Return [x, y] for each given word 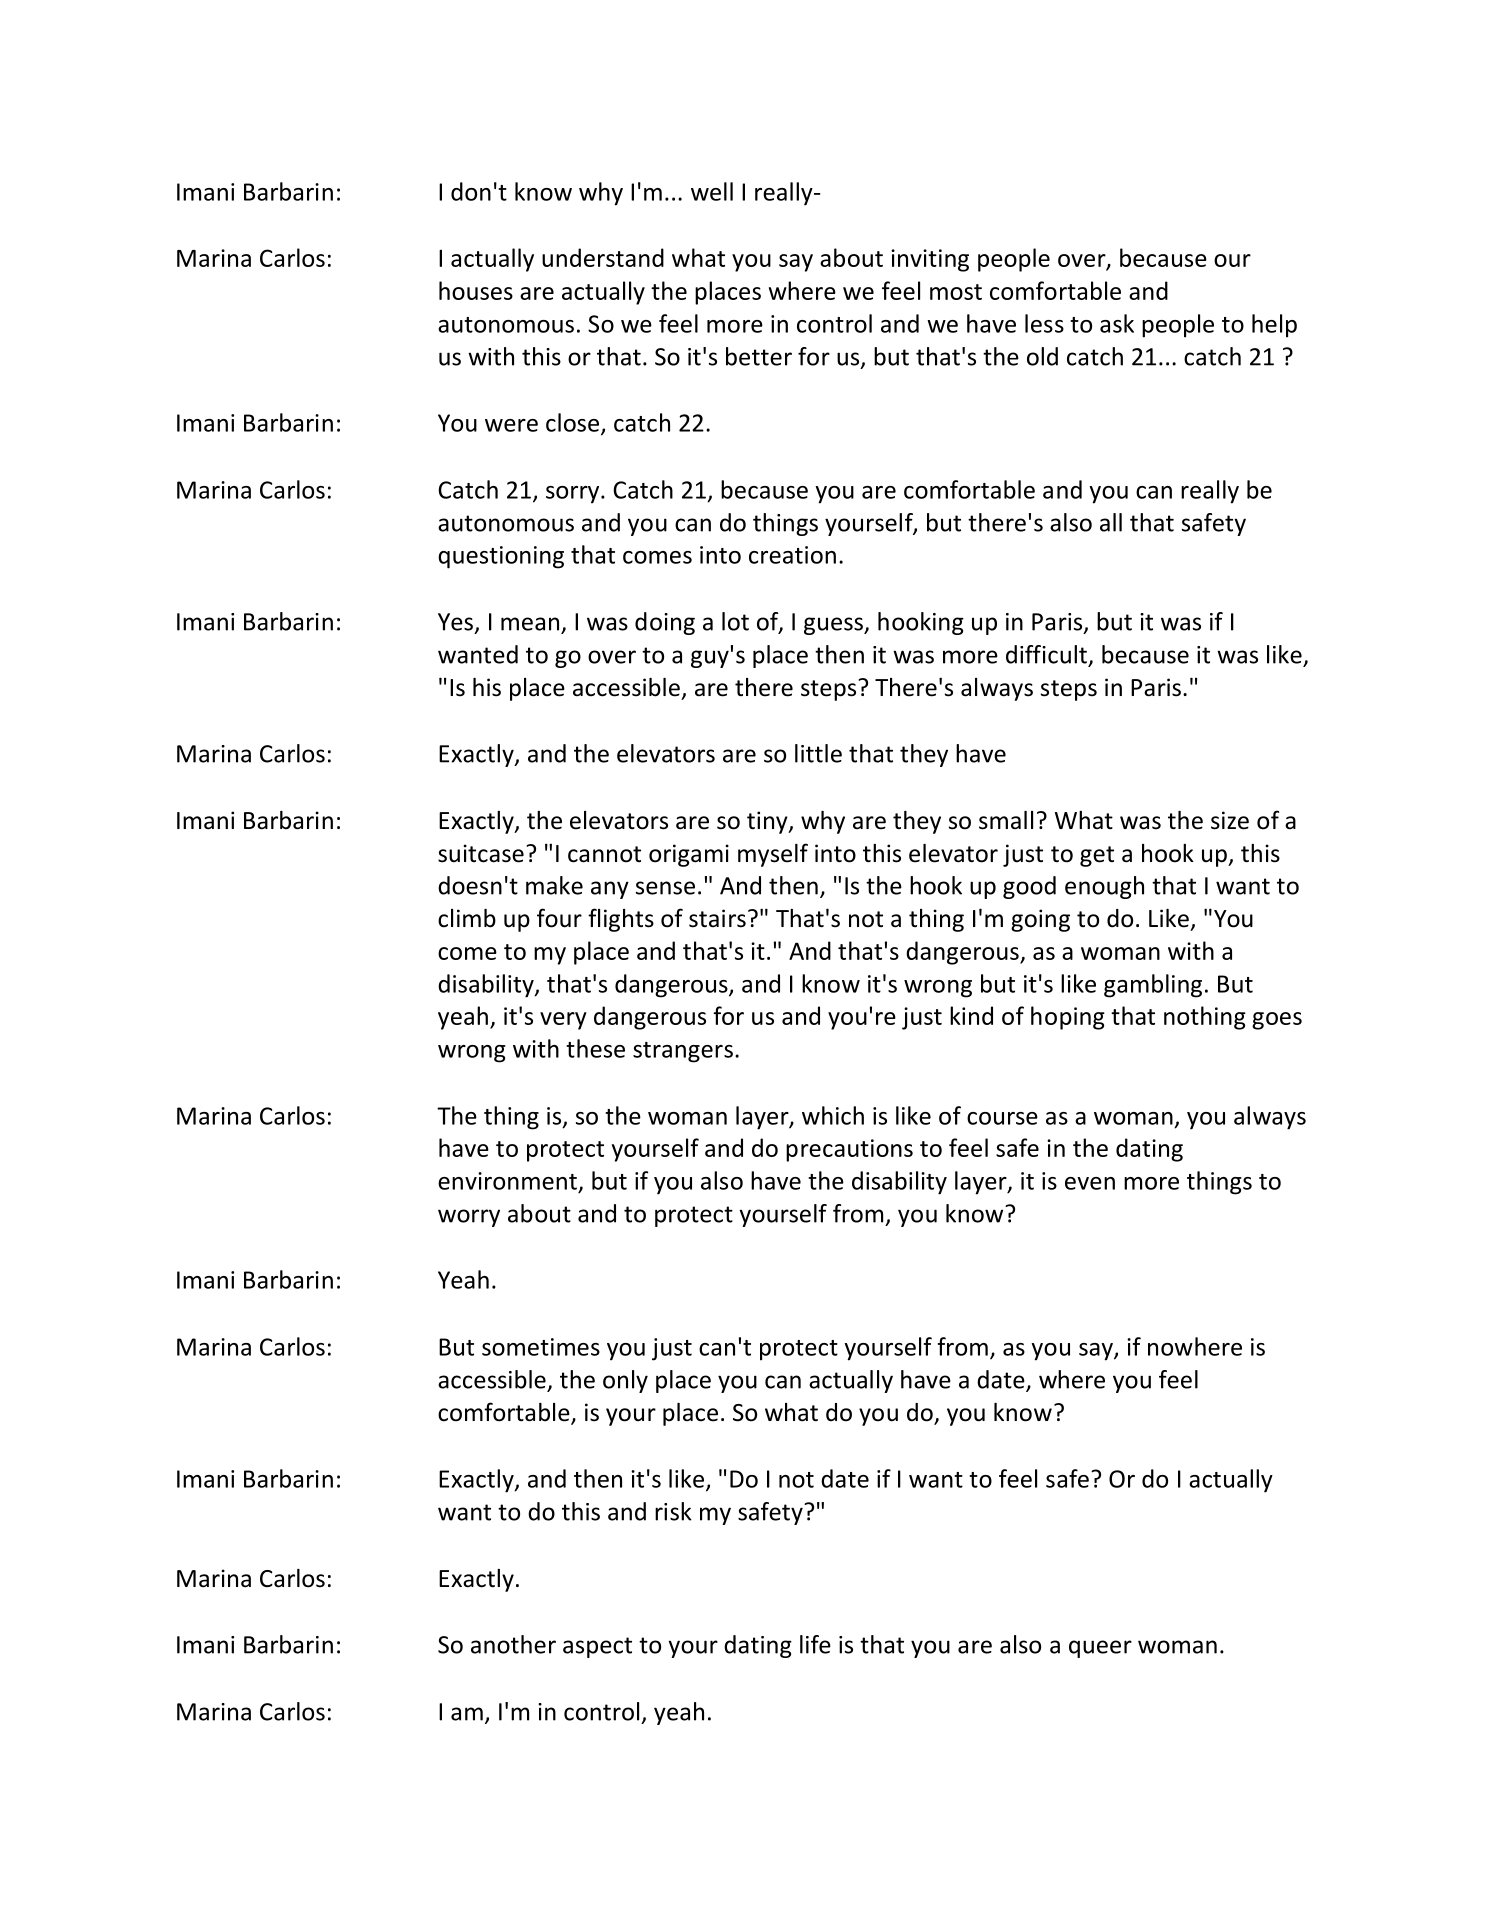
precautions [849, 1150]
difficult [1046, 654]
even [1090, 1183]
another [513, 1644]
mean [530, 624]
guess [834, 626]
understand [603, 257]
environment [507, 1181]
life [815, 1644]
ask [1117, 323]
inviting [930, 260]
